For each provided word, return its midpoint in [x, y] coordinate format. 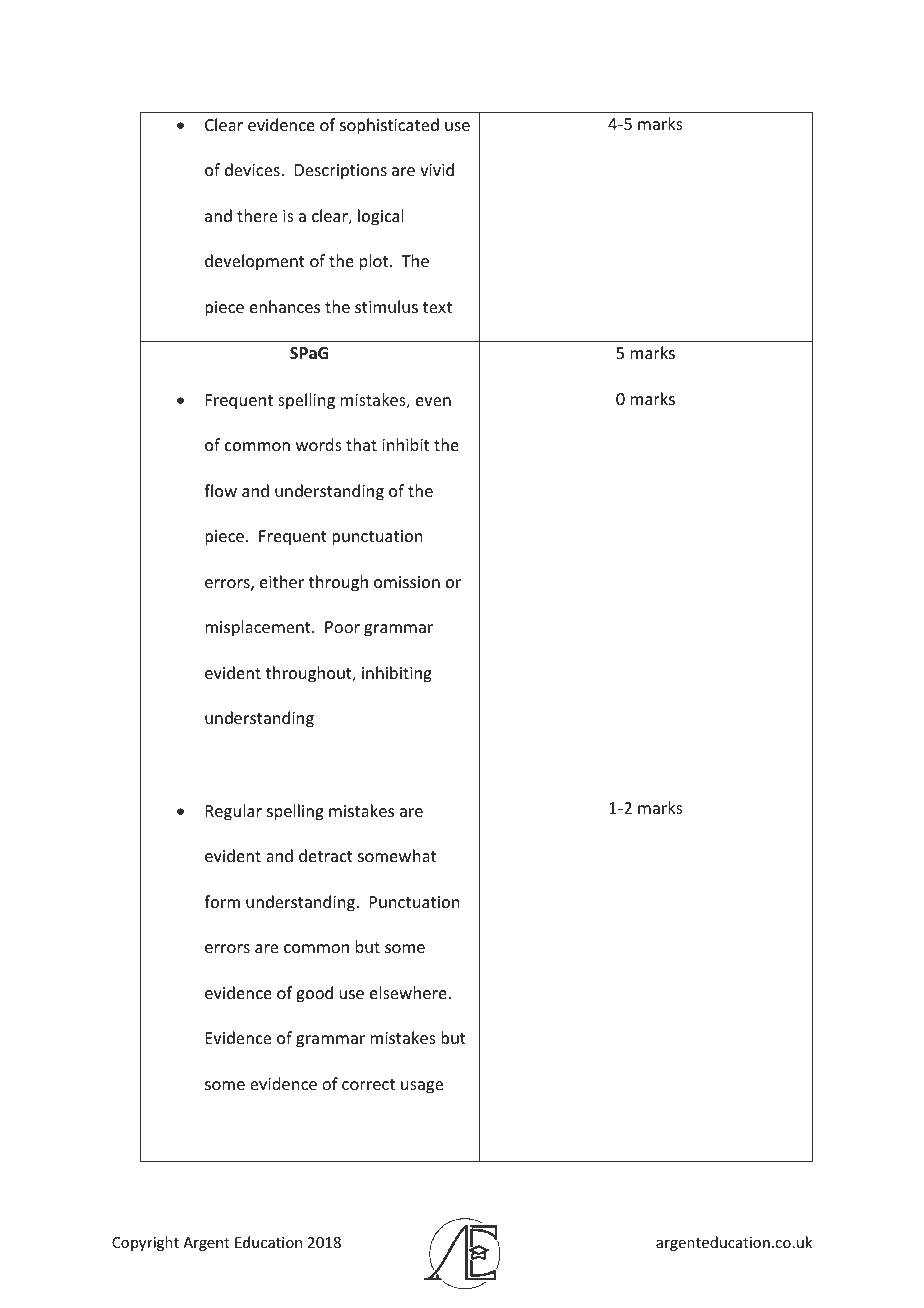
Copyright [145, 1243]
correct [368, 1084]
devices [253, 169]
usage [422, 1087]
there [257, 215]
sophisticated [389, 126]
